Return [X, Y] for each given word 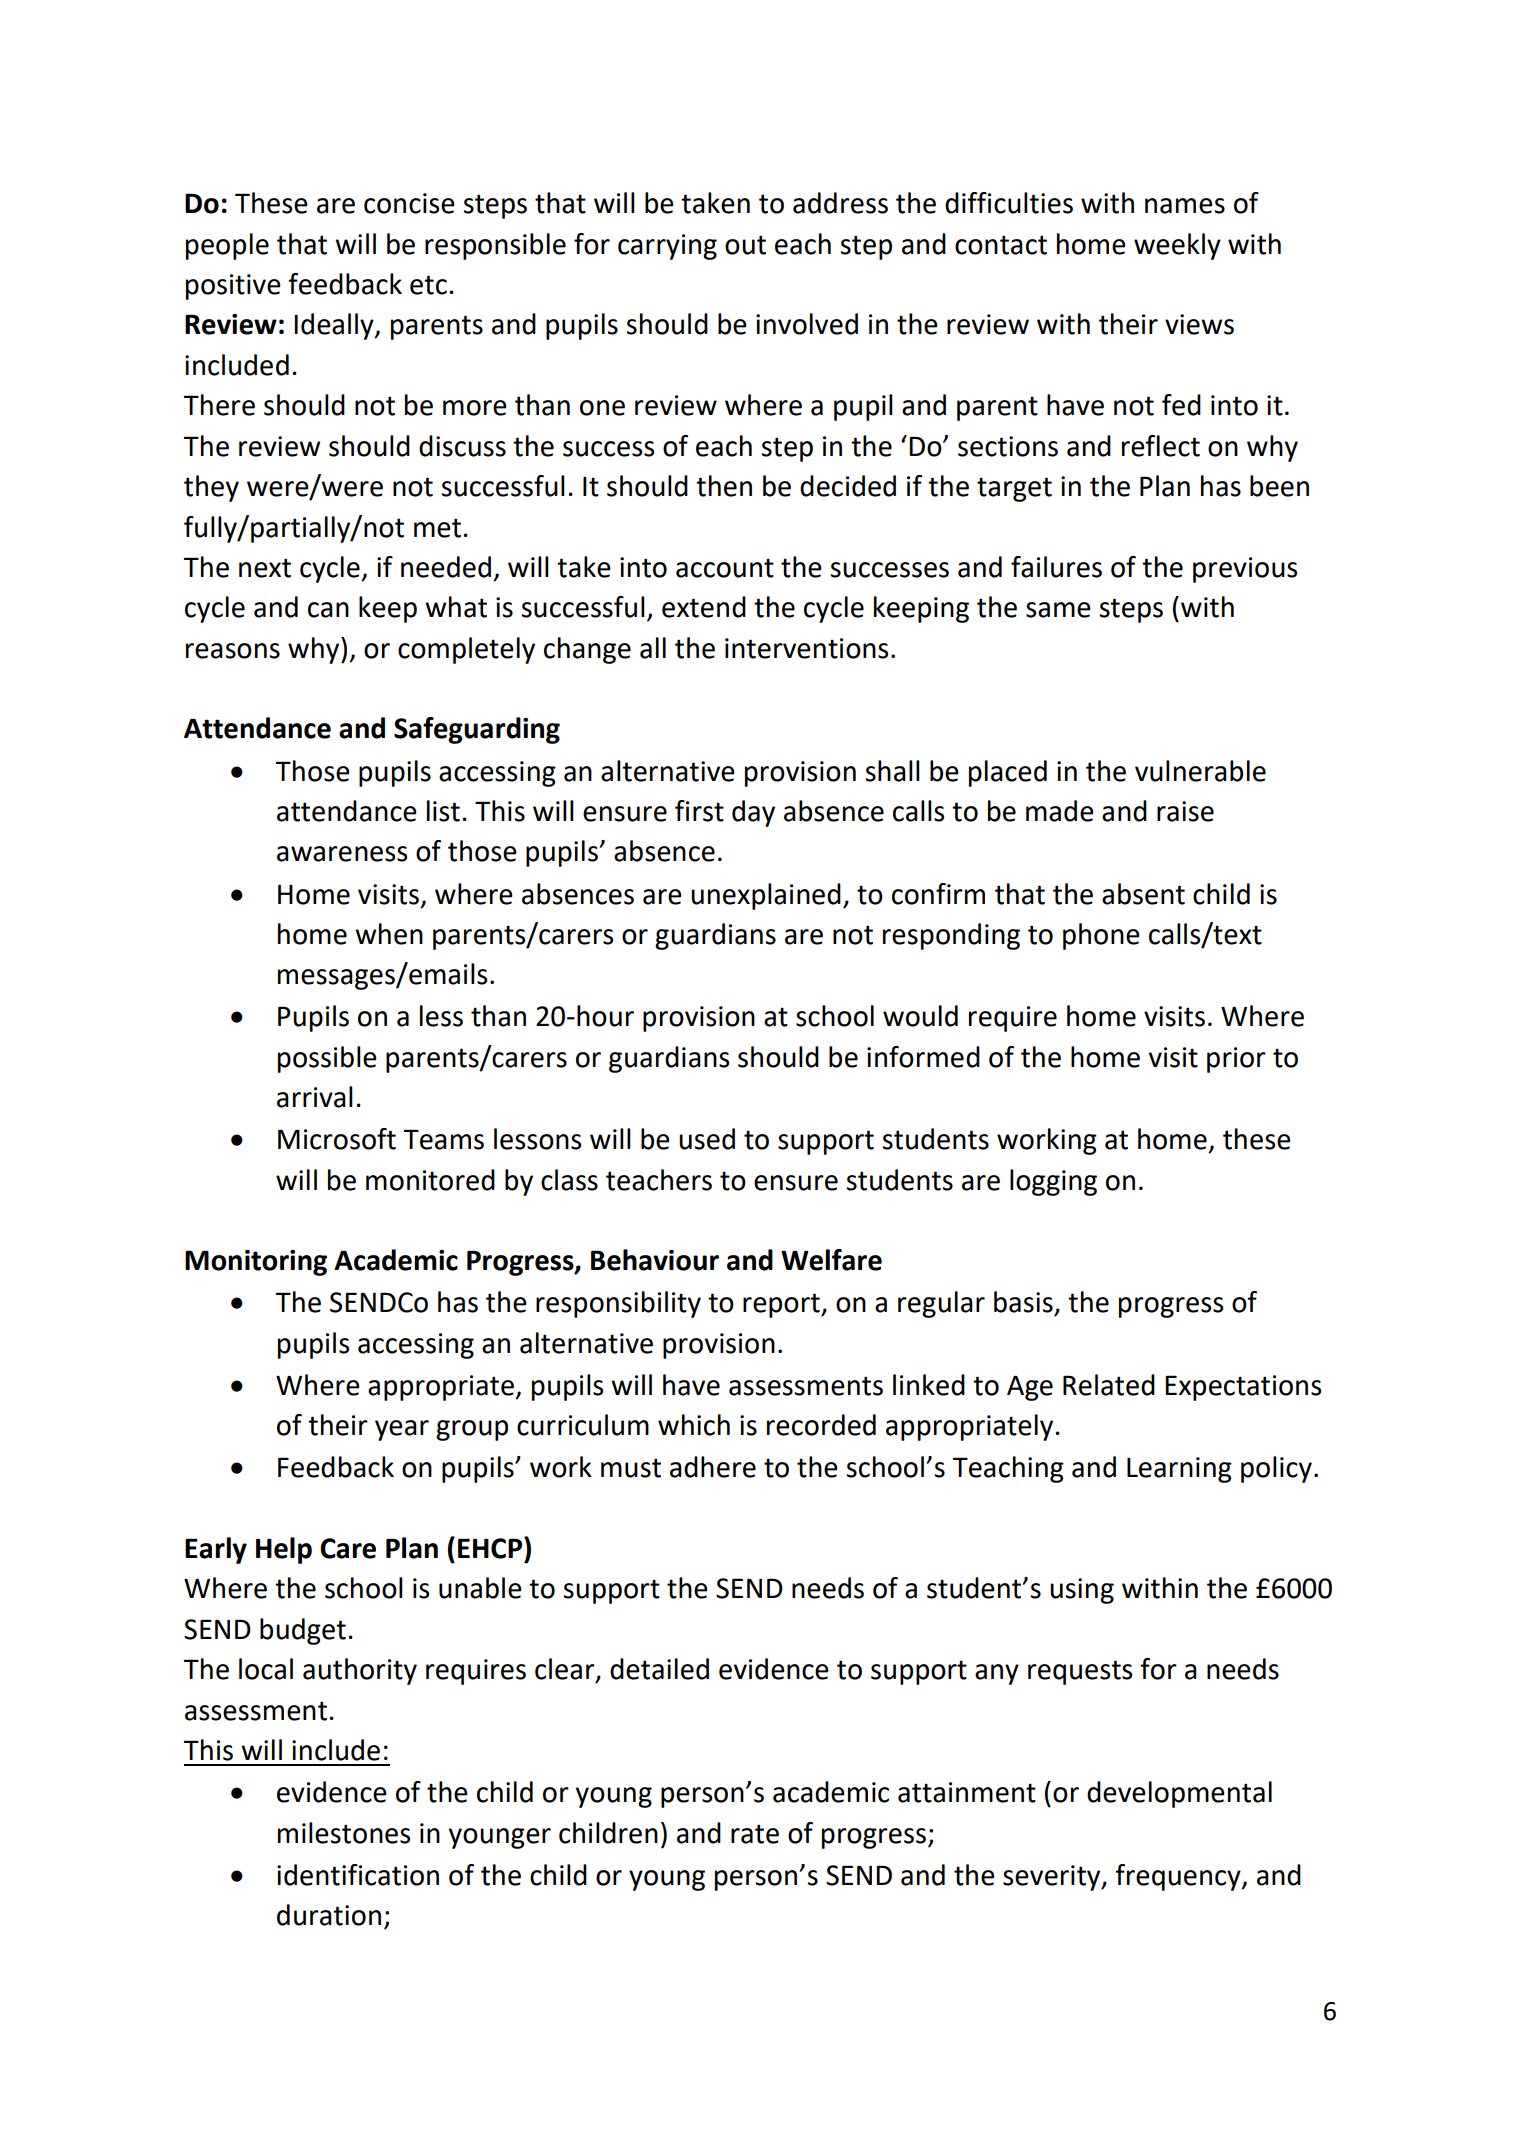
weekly [1177, 246]
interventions [806, 648]
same [1058, 610]
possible [327, 1059]
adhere [713, 1467]
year [402, 1430]
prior [1236, 1060]
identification [358, 1875]
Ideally [335, 326]
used [707, 1139]
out [745, 245]
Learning [1179, 1470]
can [328, 610]
